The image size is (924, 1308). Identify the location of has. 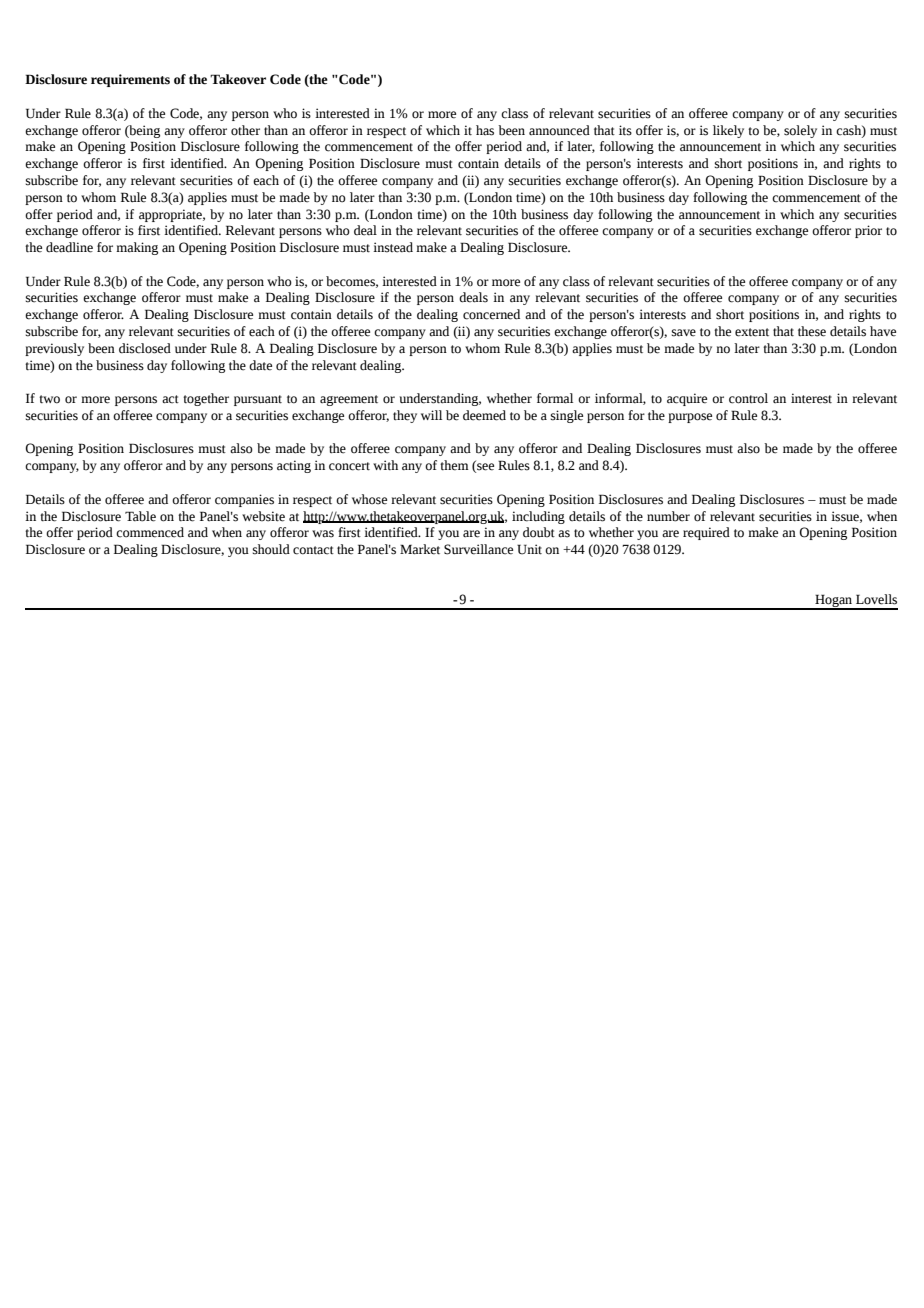
(485, 130).
